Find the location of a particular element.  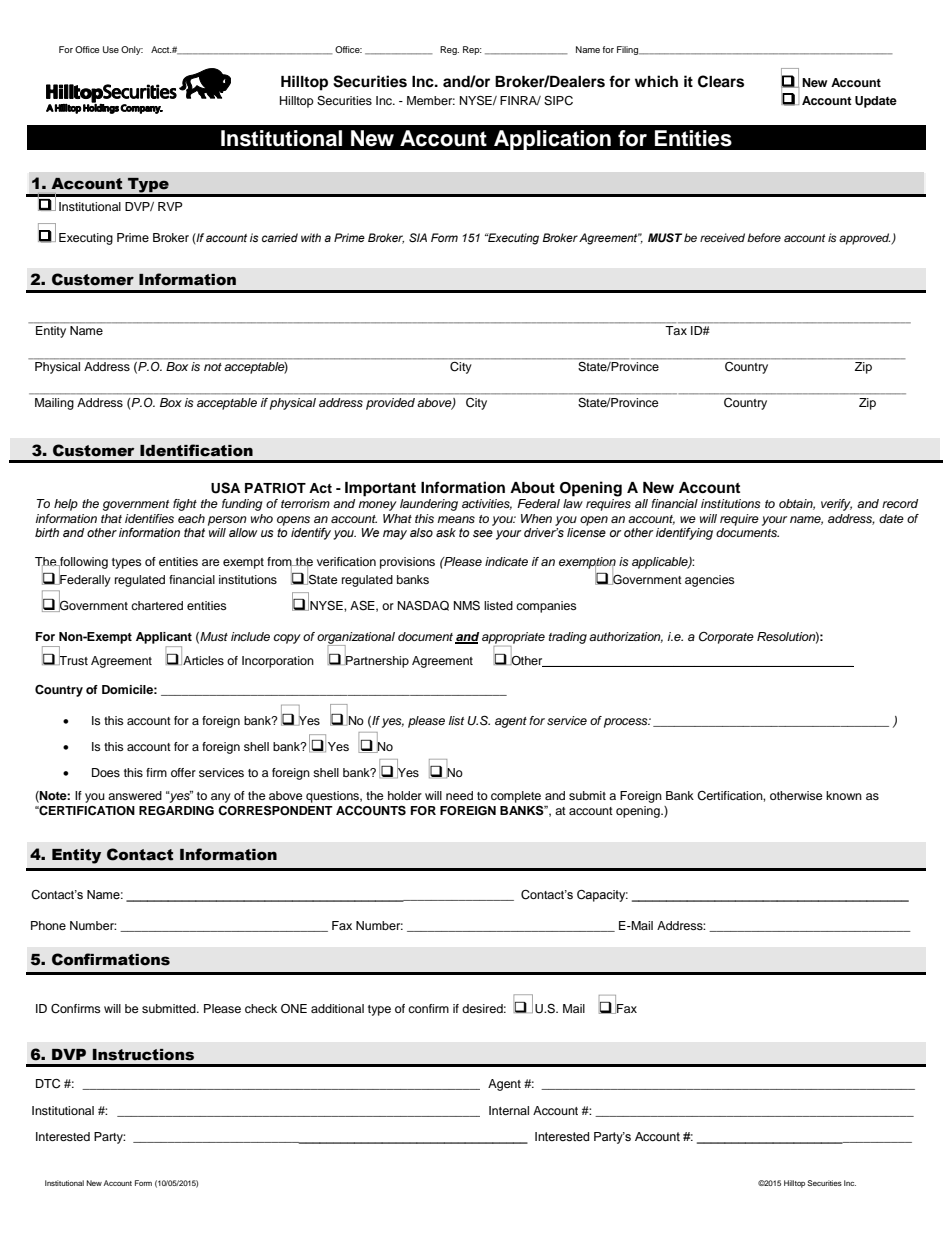

Clears is located at coordinates (721, 81).
